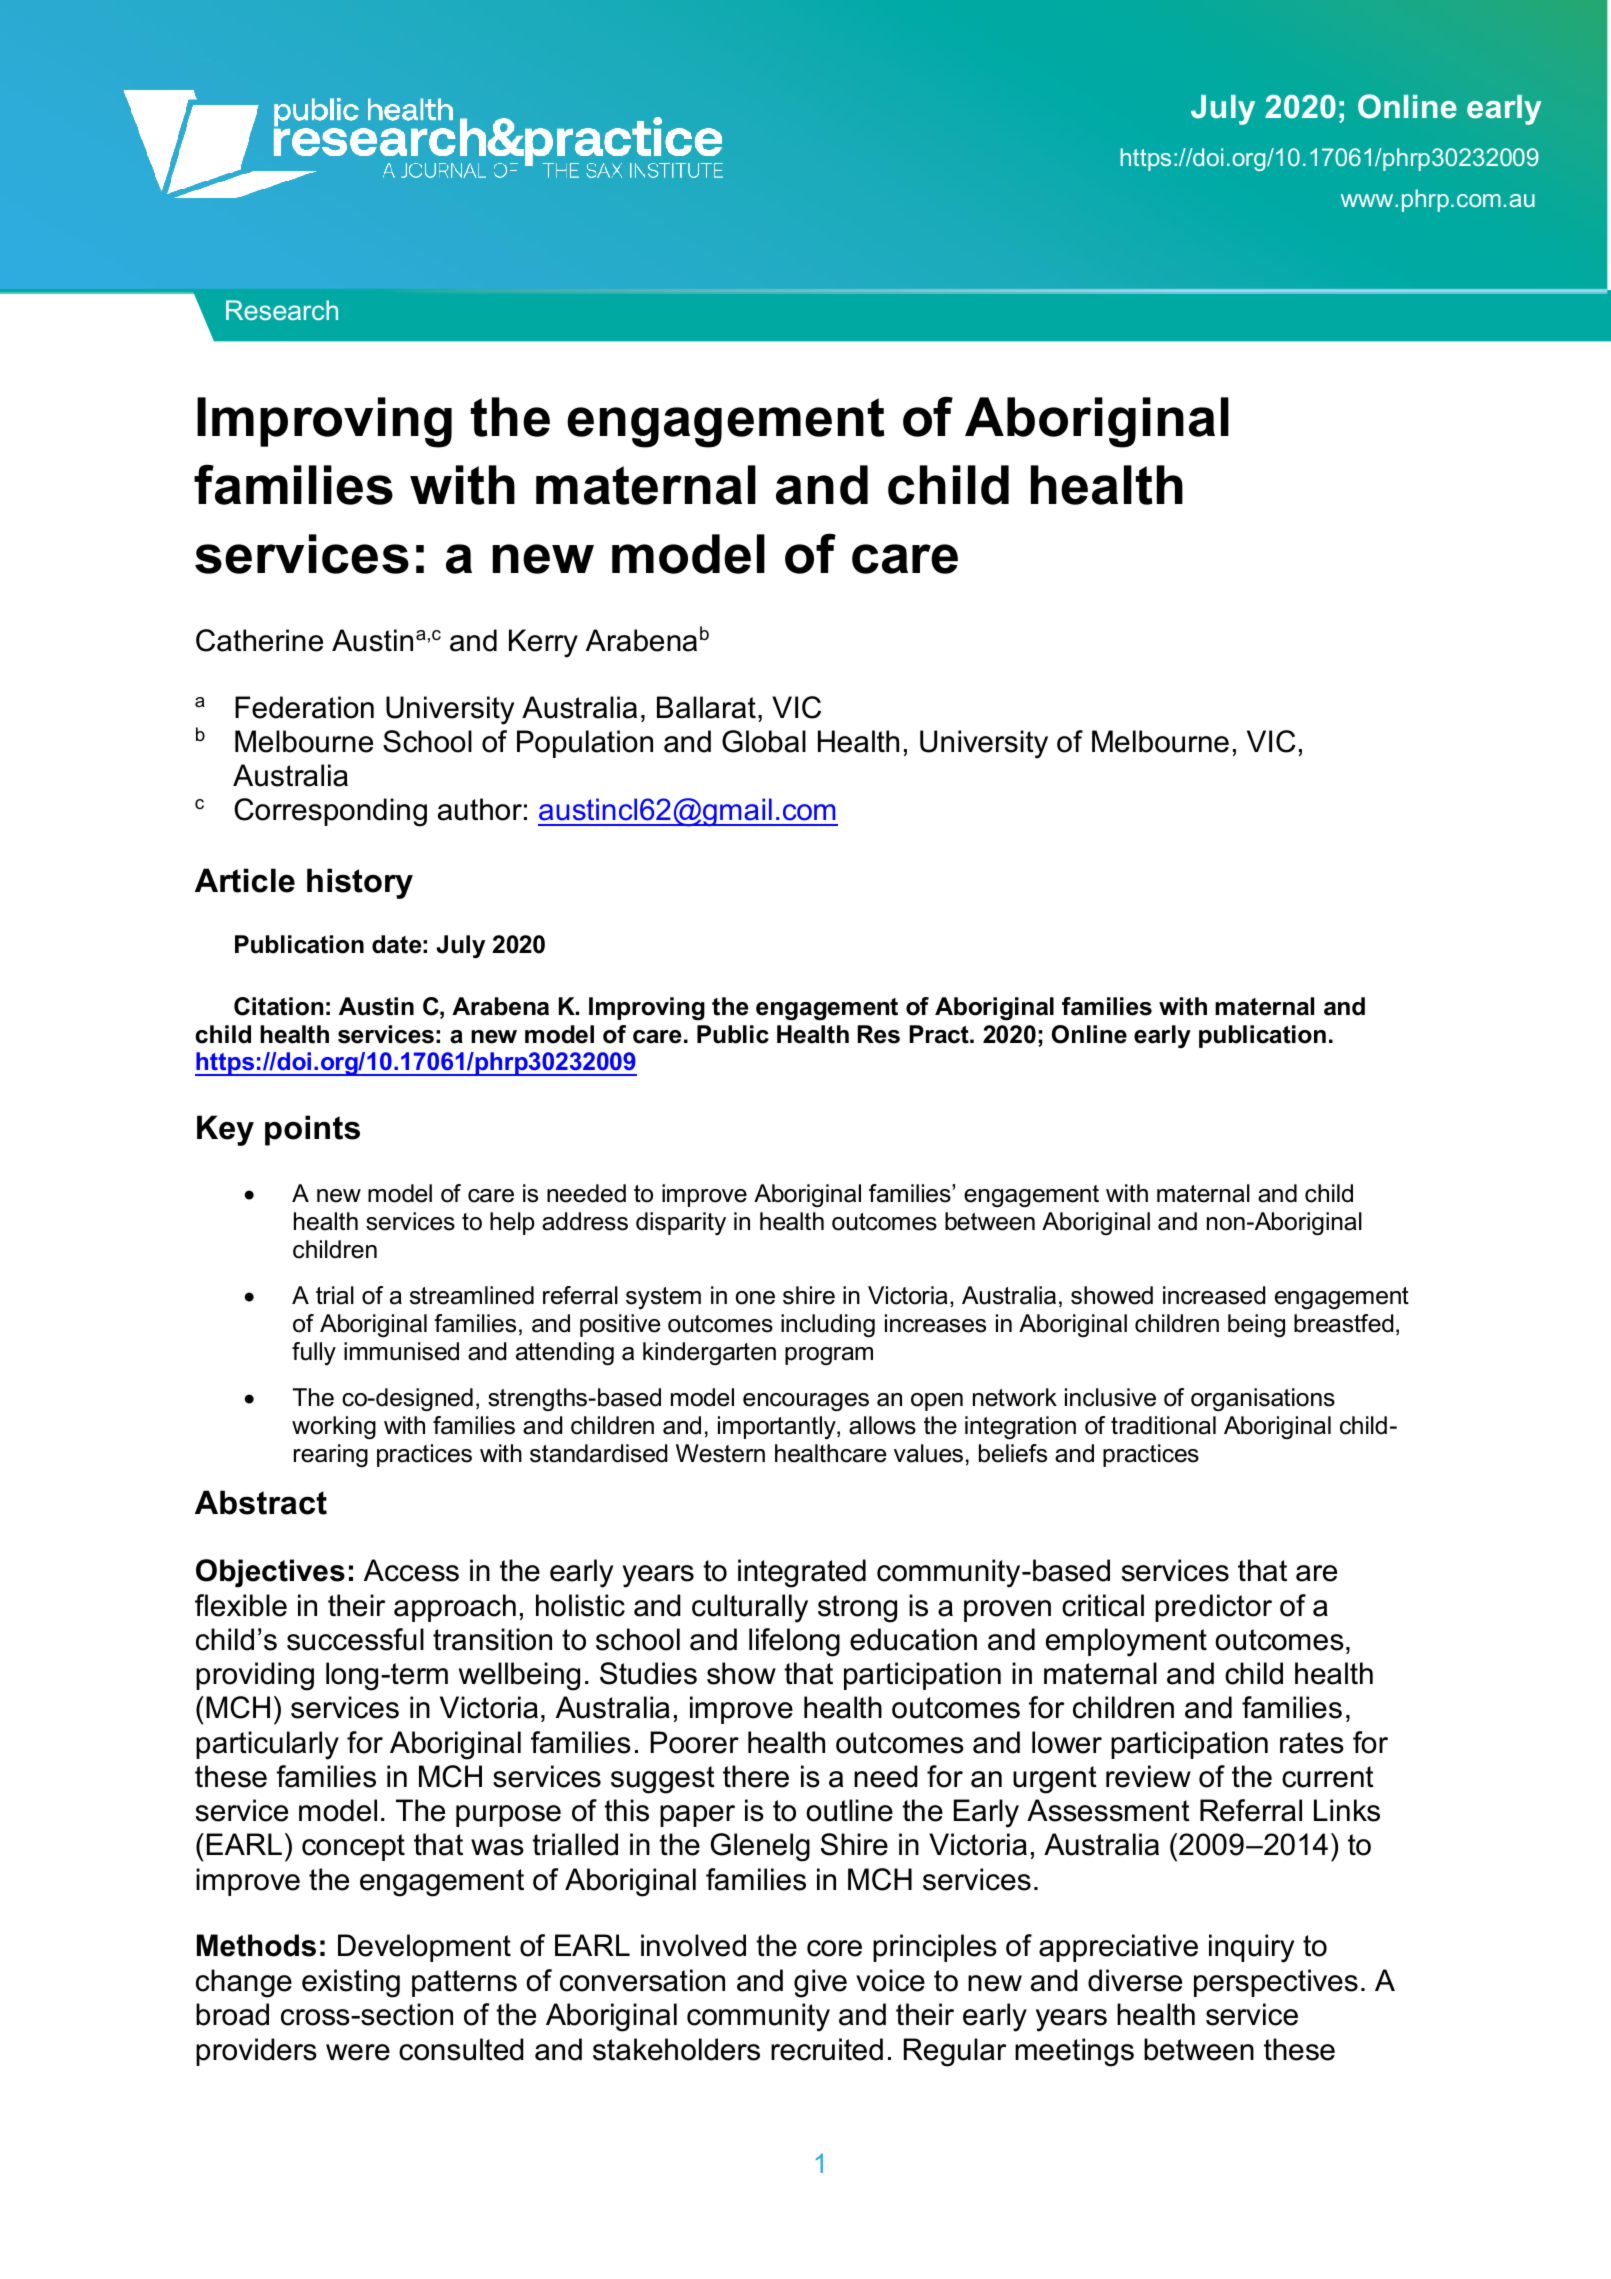 This document has height=2279, width=1611. I want to click on increased, so click(1214, 1295).
